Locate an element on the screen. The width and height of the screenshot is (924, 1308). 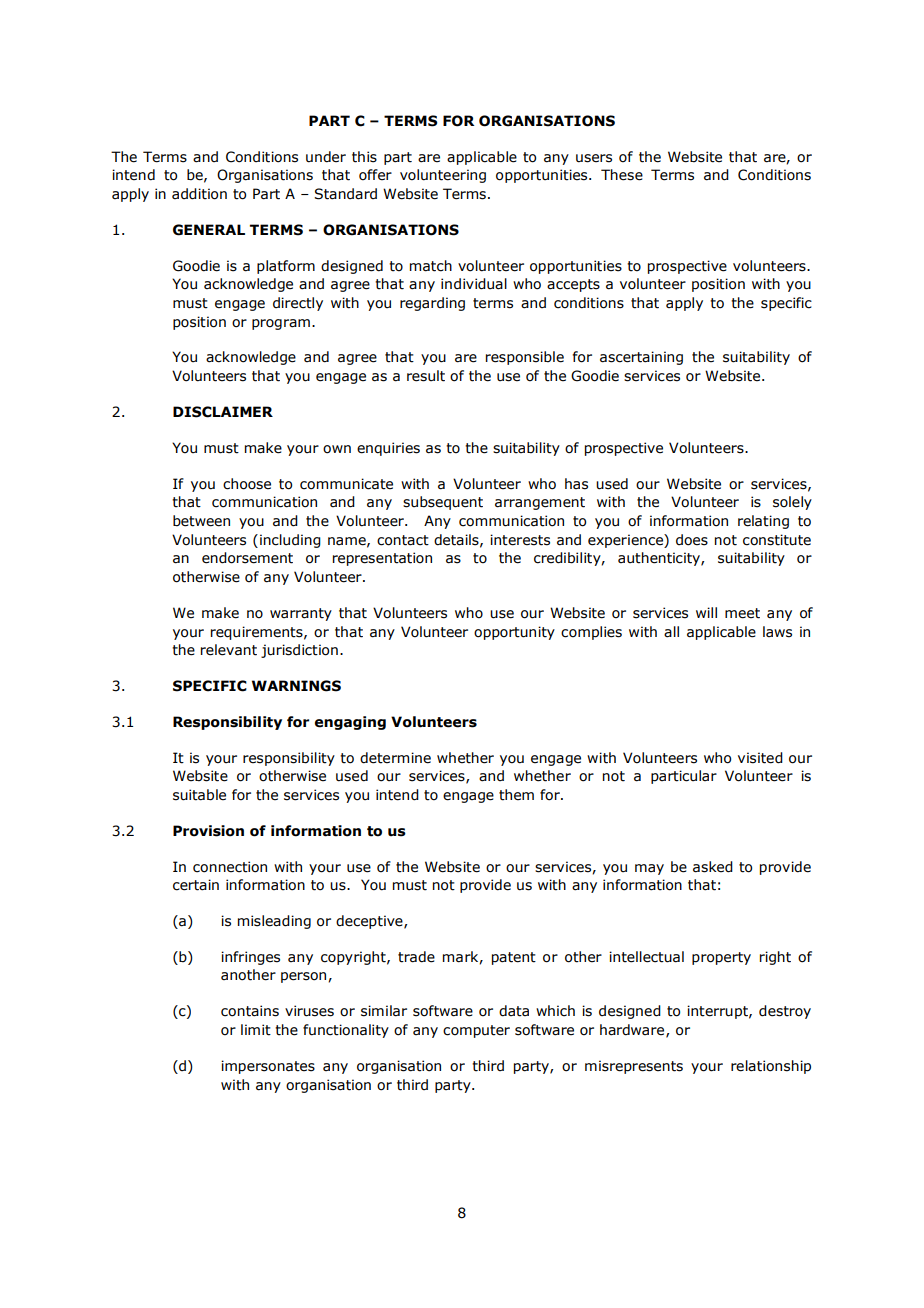
WARNINGS is located at coordinates (296, 686).
